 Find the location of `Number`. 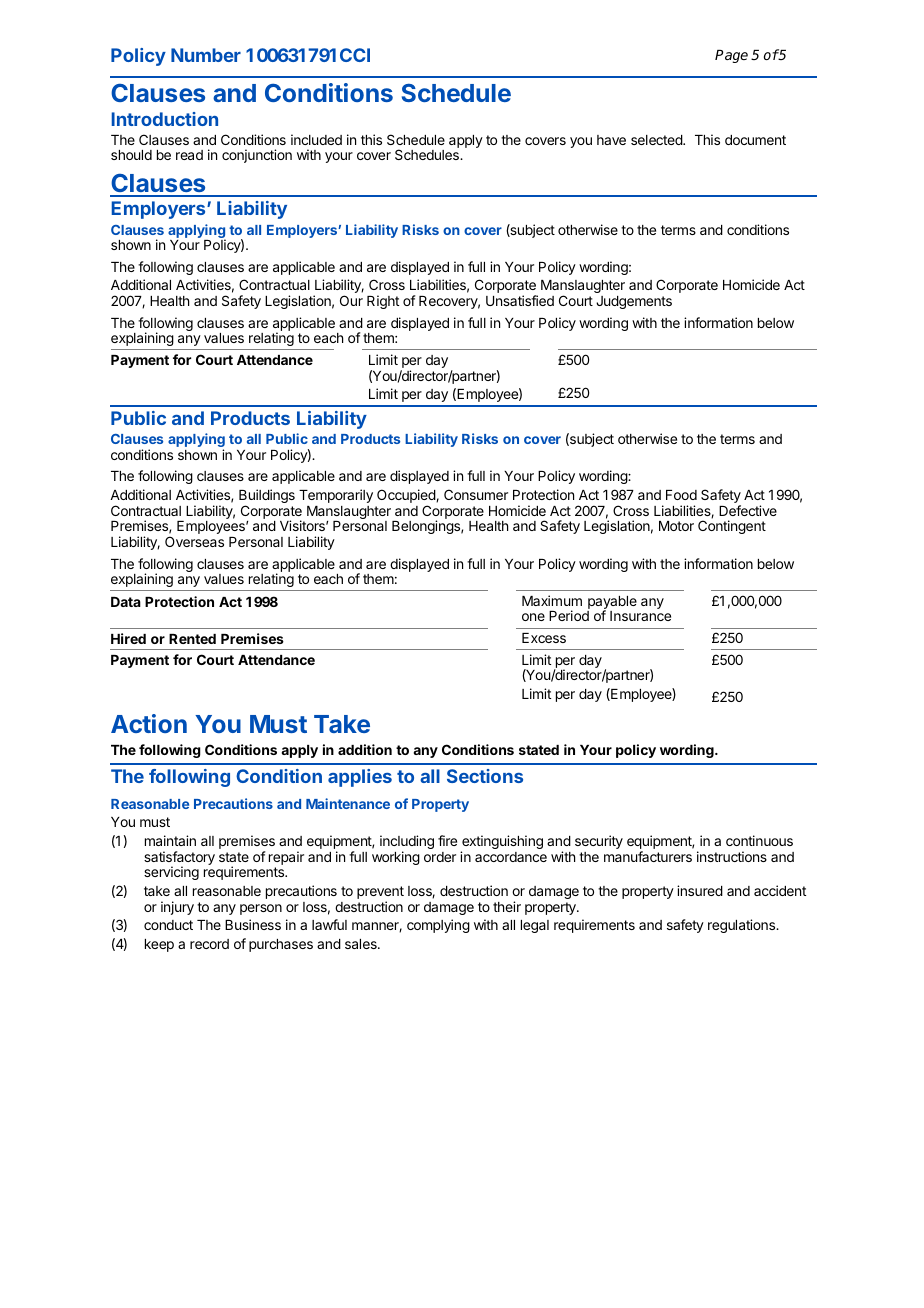

Number is located at coordinates (206, 55).
